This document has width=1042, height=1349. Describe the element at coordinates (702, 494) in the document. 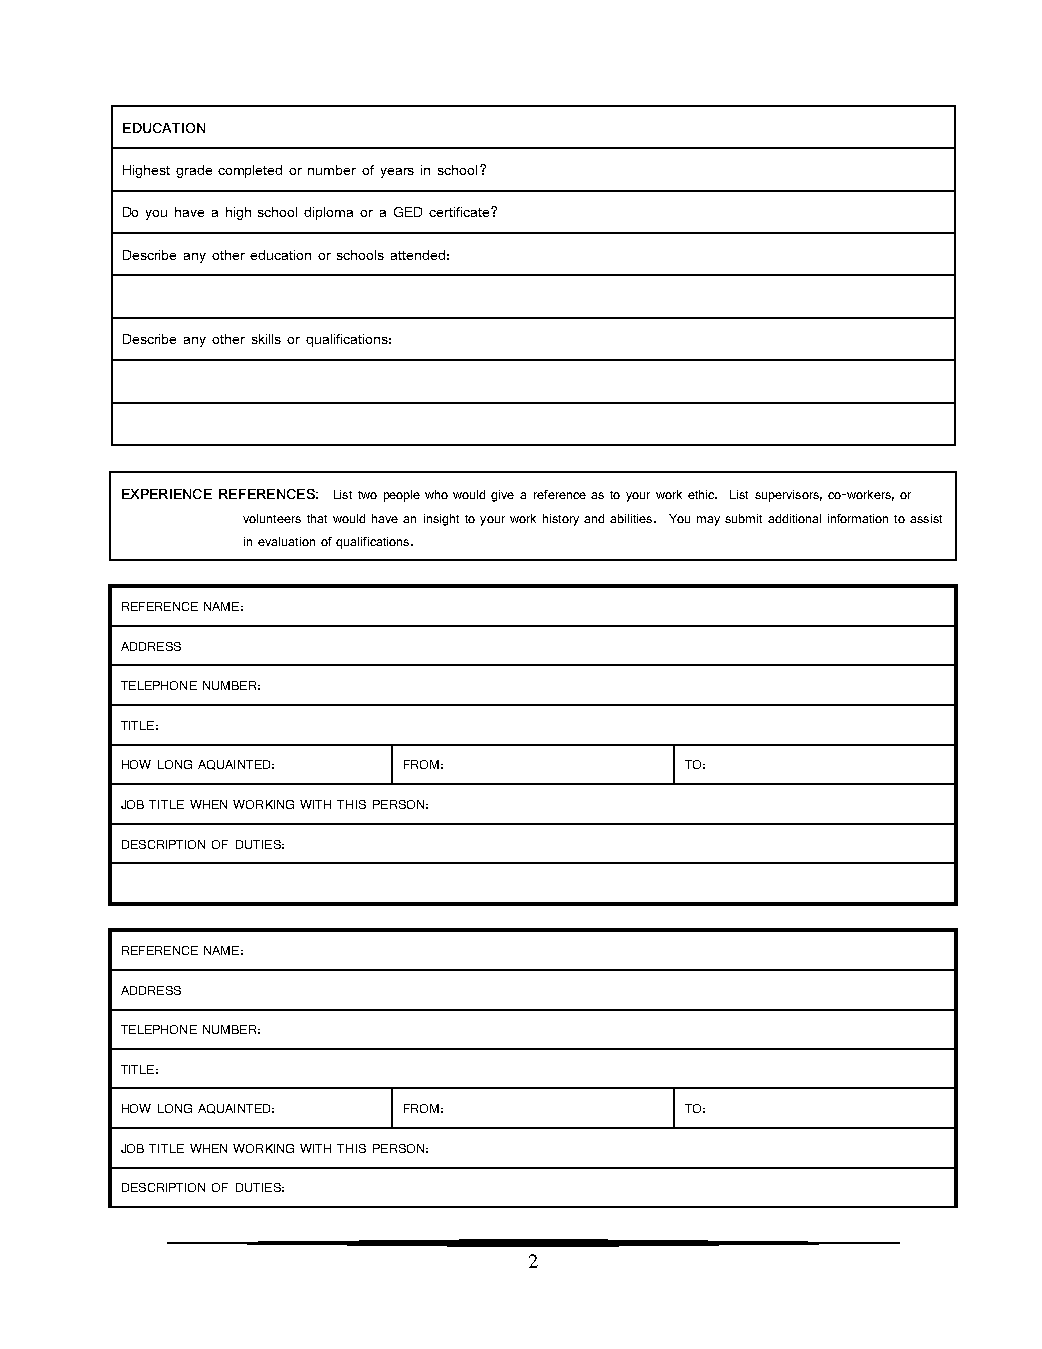

I see `ethic` at that location.
